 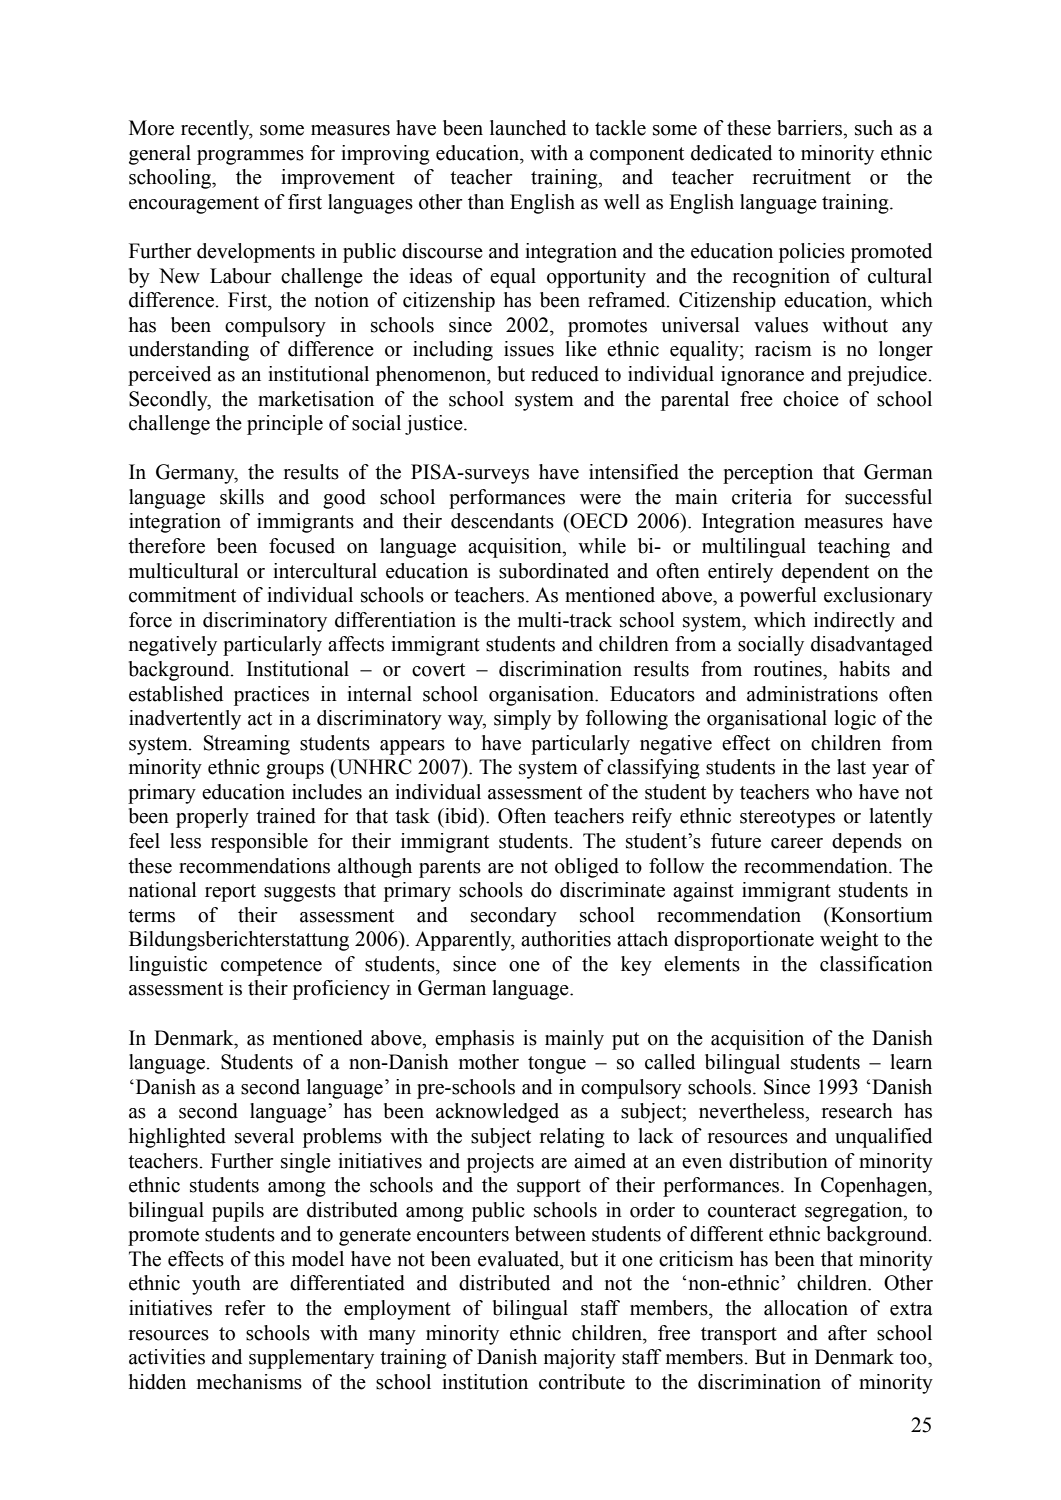 I want to click on refer, so click(x=245, y=1308).
